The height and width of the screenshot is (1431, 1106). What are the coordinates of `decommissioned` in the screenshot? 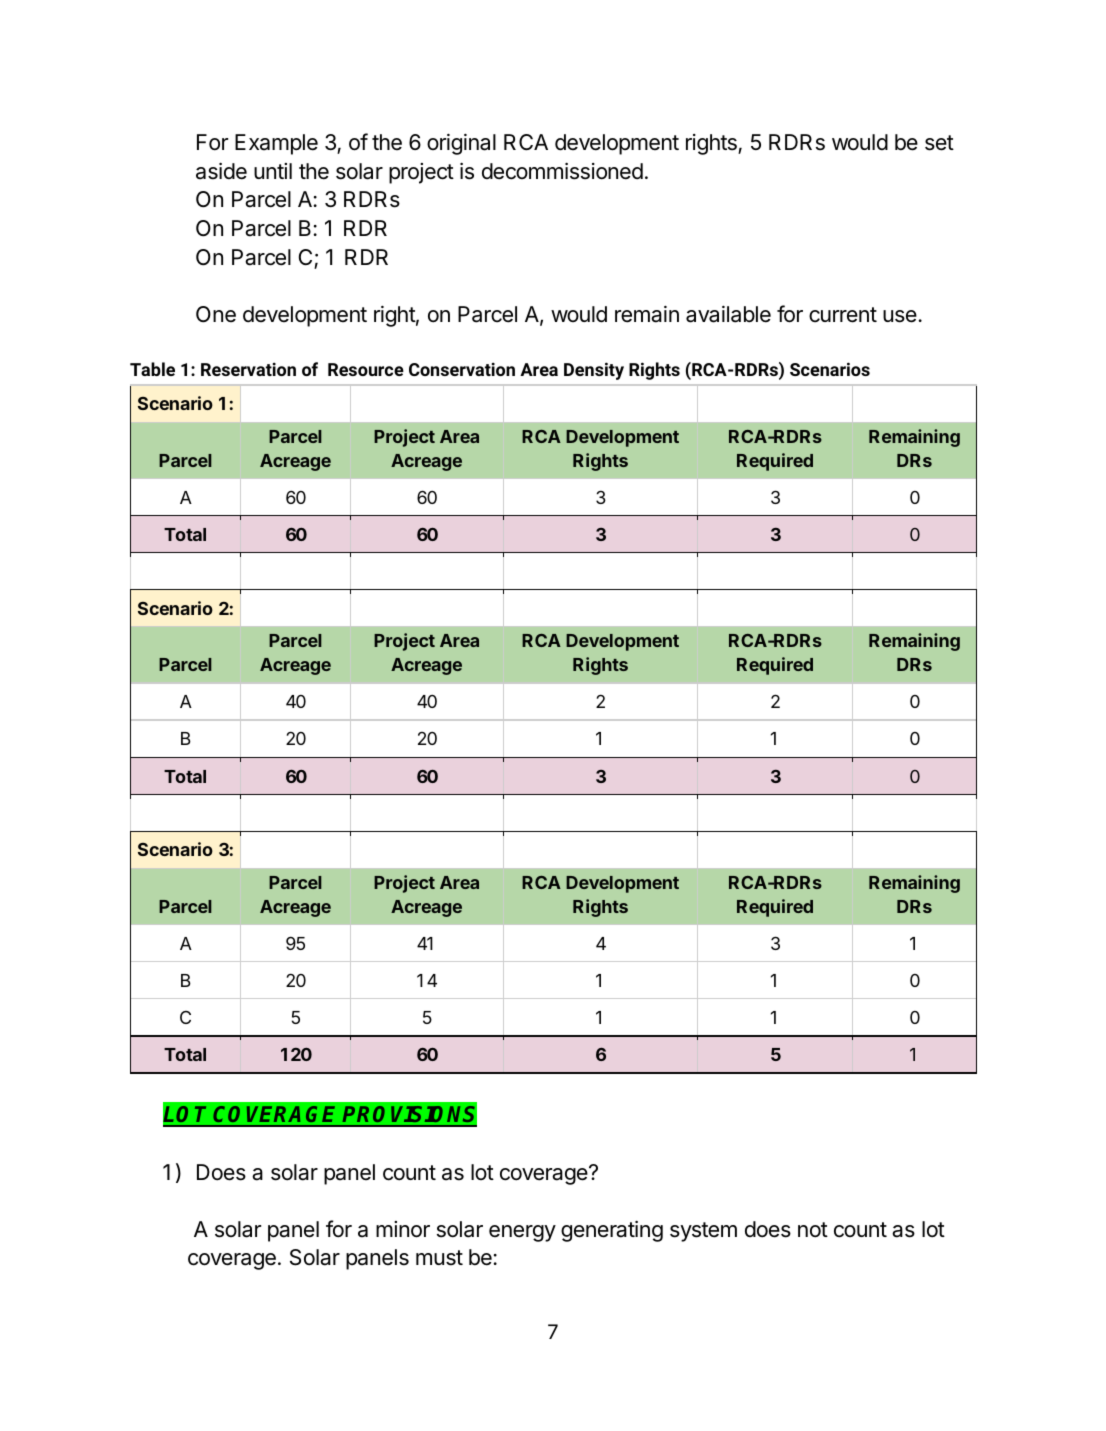 It's located at (562, 171).
